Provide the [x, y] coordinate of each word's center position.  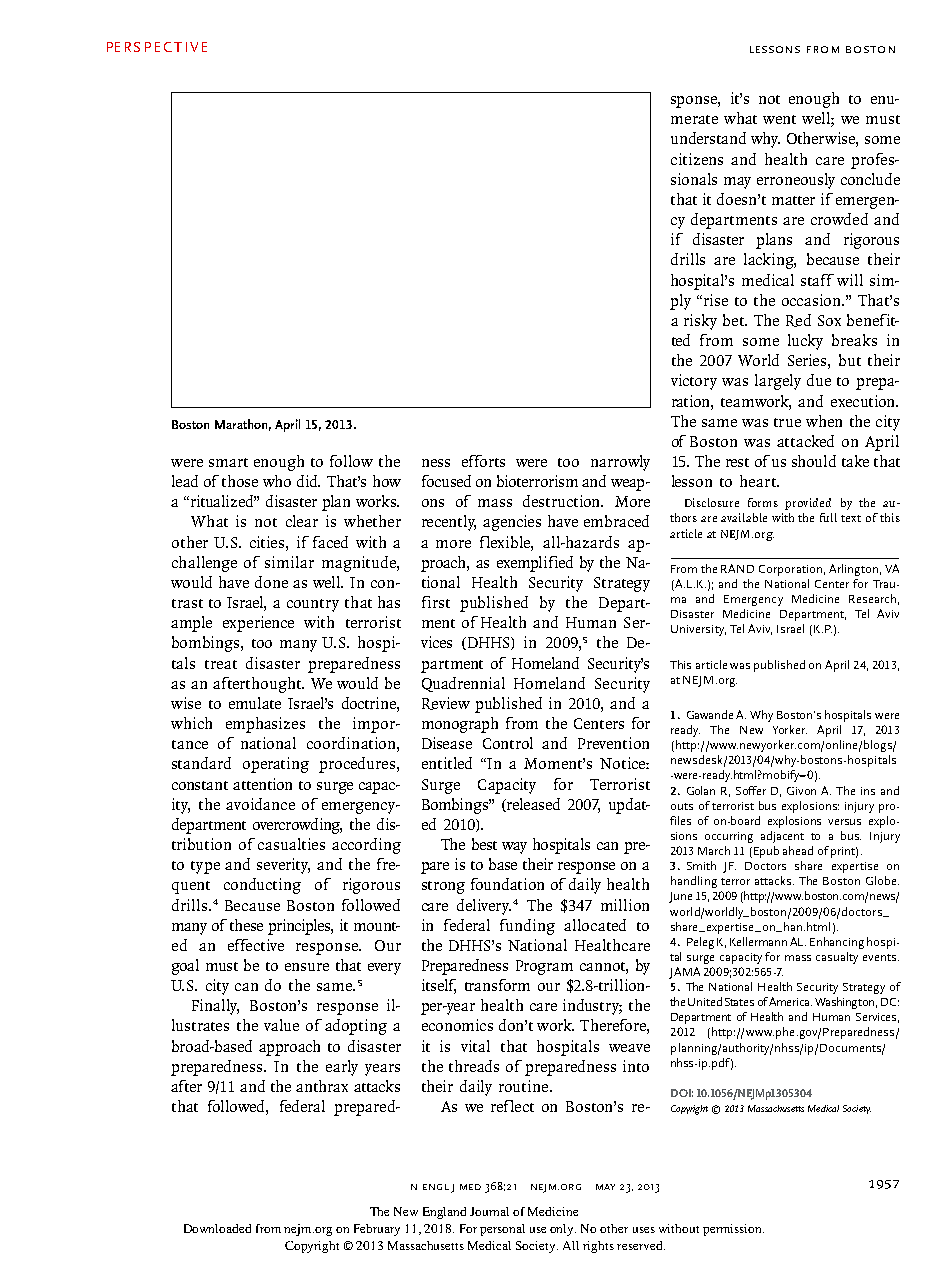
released [532, 805]
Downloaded [217, 1228]
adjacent [782, 837]
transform [497, 985]
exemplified [535, 564]
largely [778, 382]
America [790, 1001]
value [281, 1025]
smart [228, 462]
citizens [697, 159]
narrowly [620, 463]
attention [262, 784]
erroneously [796, 181]
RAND [737, 568]
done [271, 582]
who [277, 481]
